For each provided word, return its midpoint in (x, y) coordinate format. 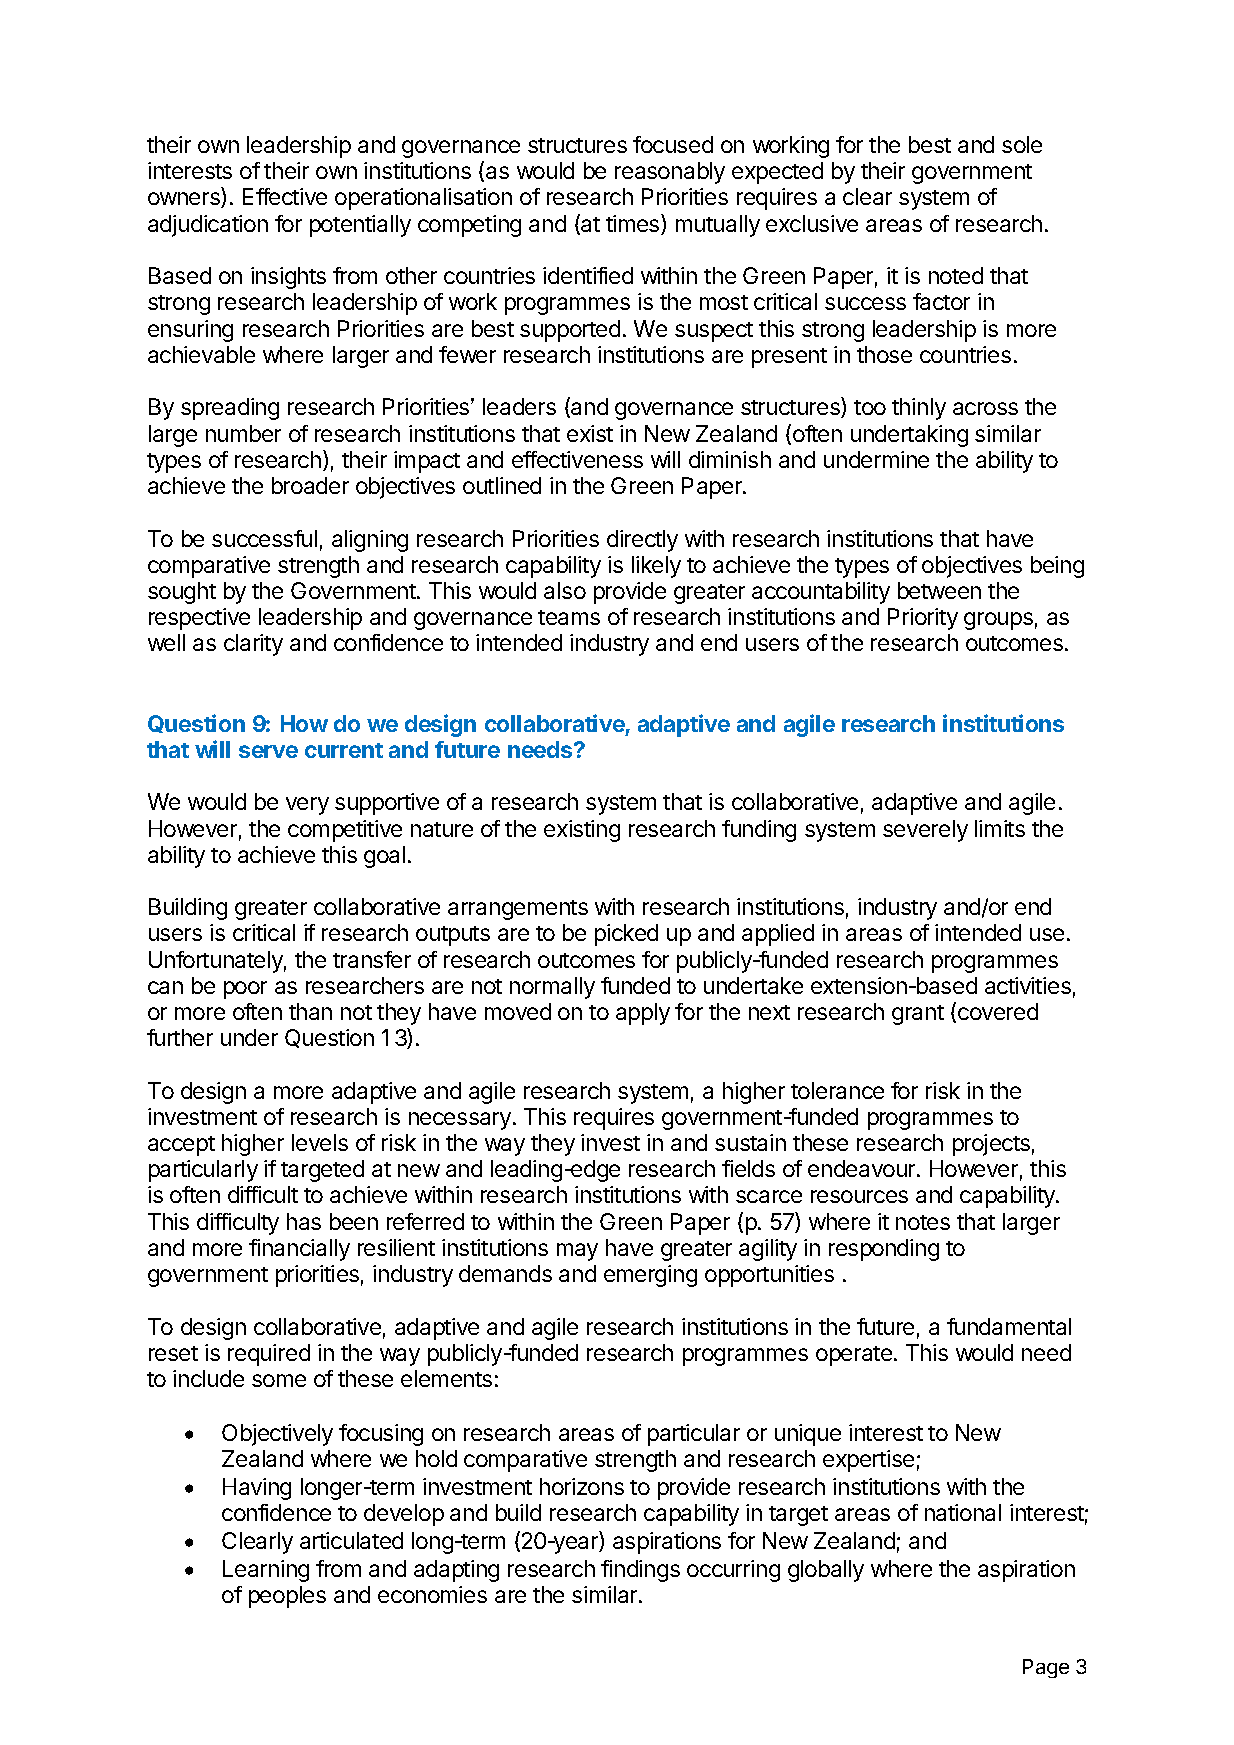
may (577, 1252)
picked (626, 935)
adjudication (208, 226)
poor (245, 990)
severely (925, 831)
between (939, 590)
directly (642, 541)
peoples (287, 1597)
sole (1022, 144)
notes (923, 1222)
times (634, 224)
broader (310, 485)
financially (299, 1250)
